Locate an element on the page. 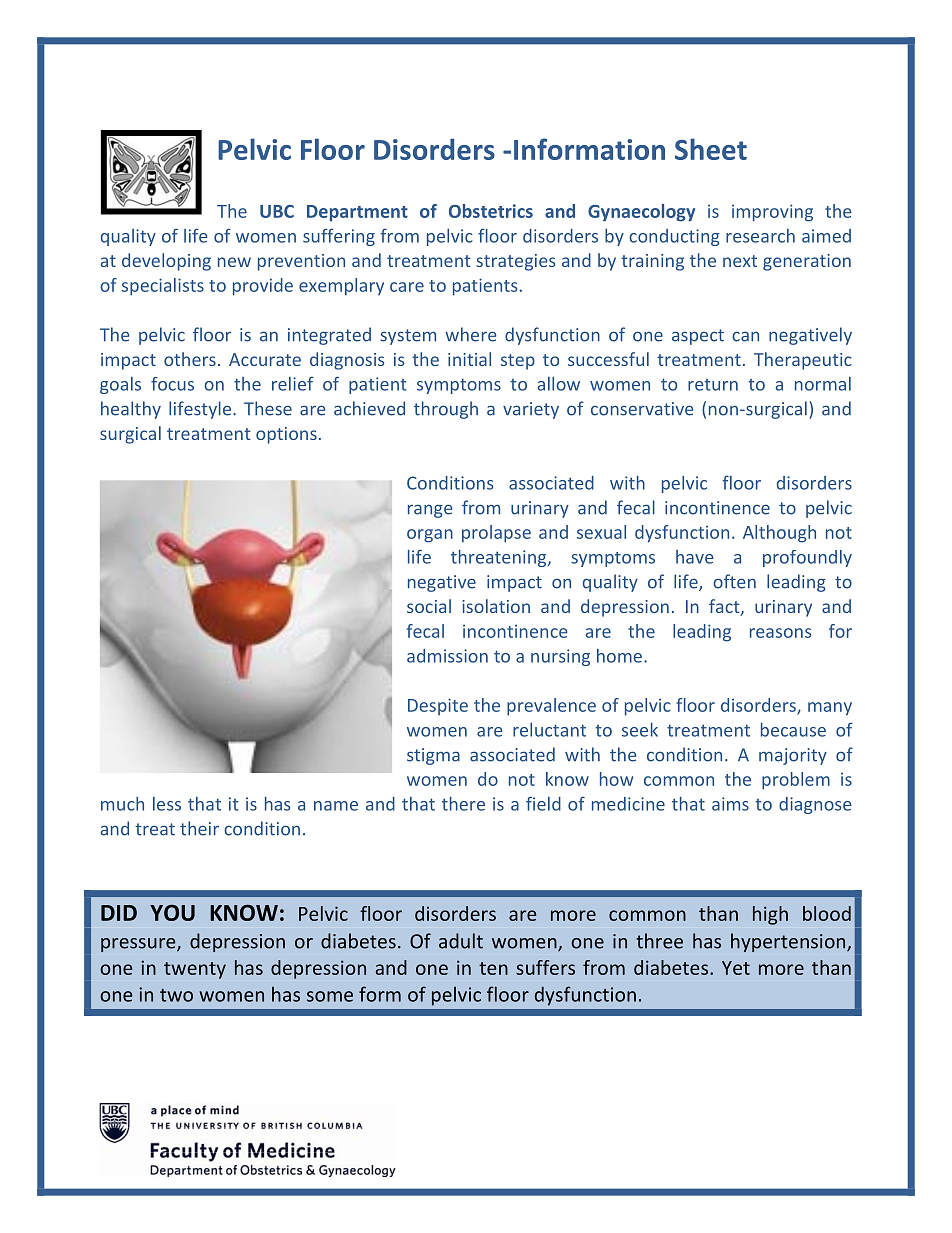 The height and width of the image is (1233, 952). twenty is located at coordinates (195, 970).
